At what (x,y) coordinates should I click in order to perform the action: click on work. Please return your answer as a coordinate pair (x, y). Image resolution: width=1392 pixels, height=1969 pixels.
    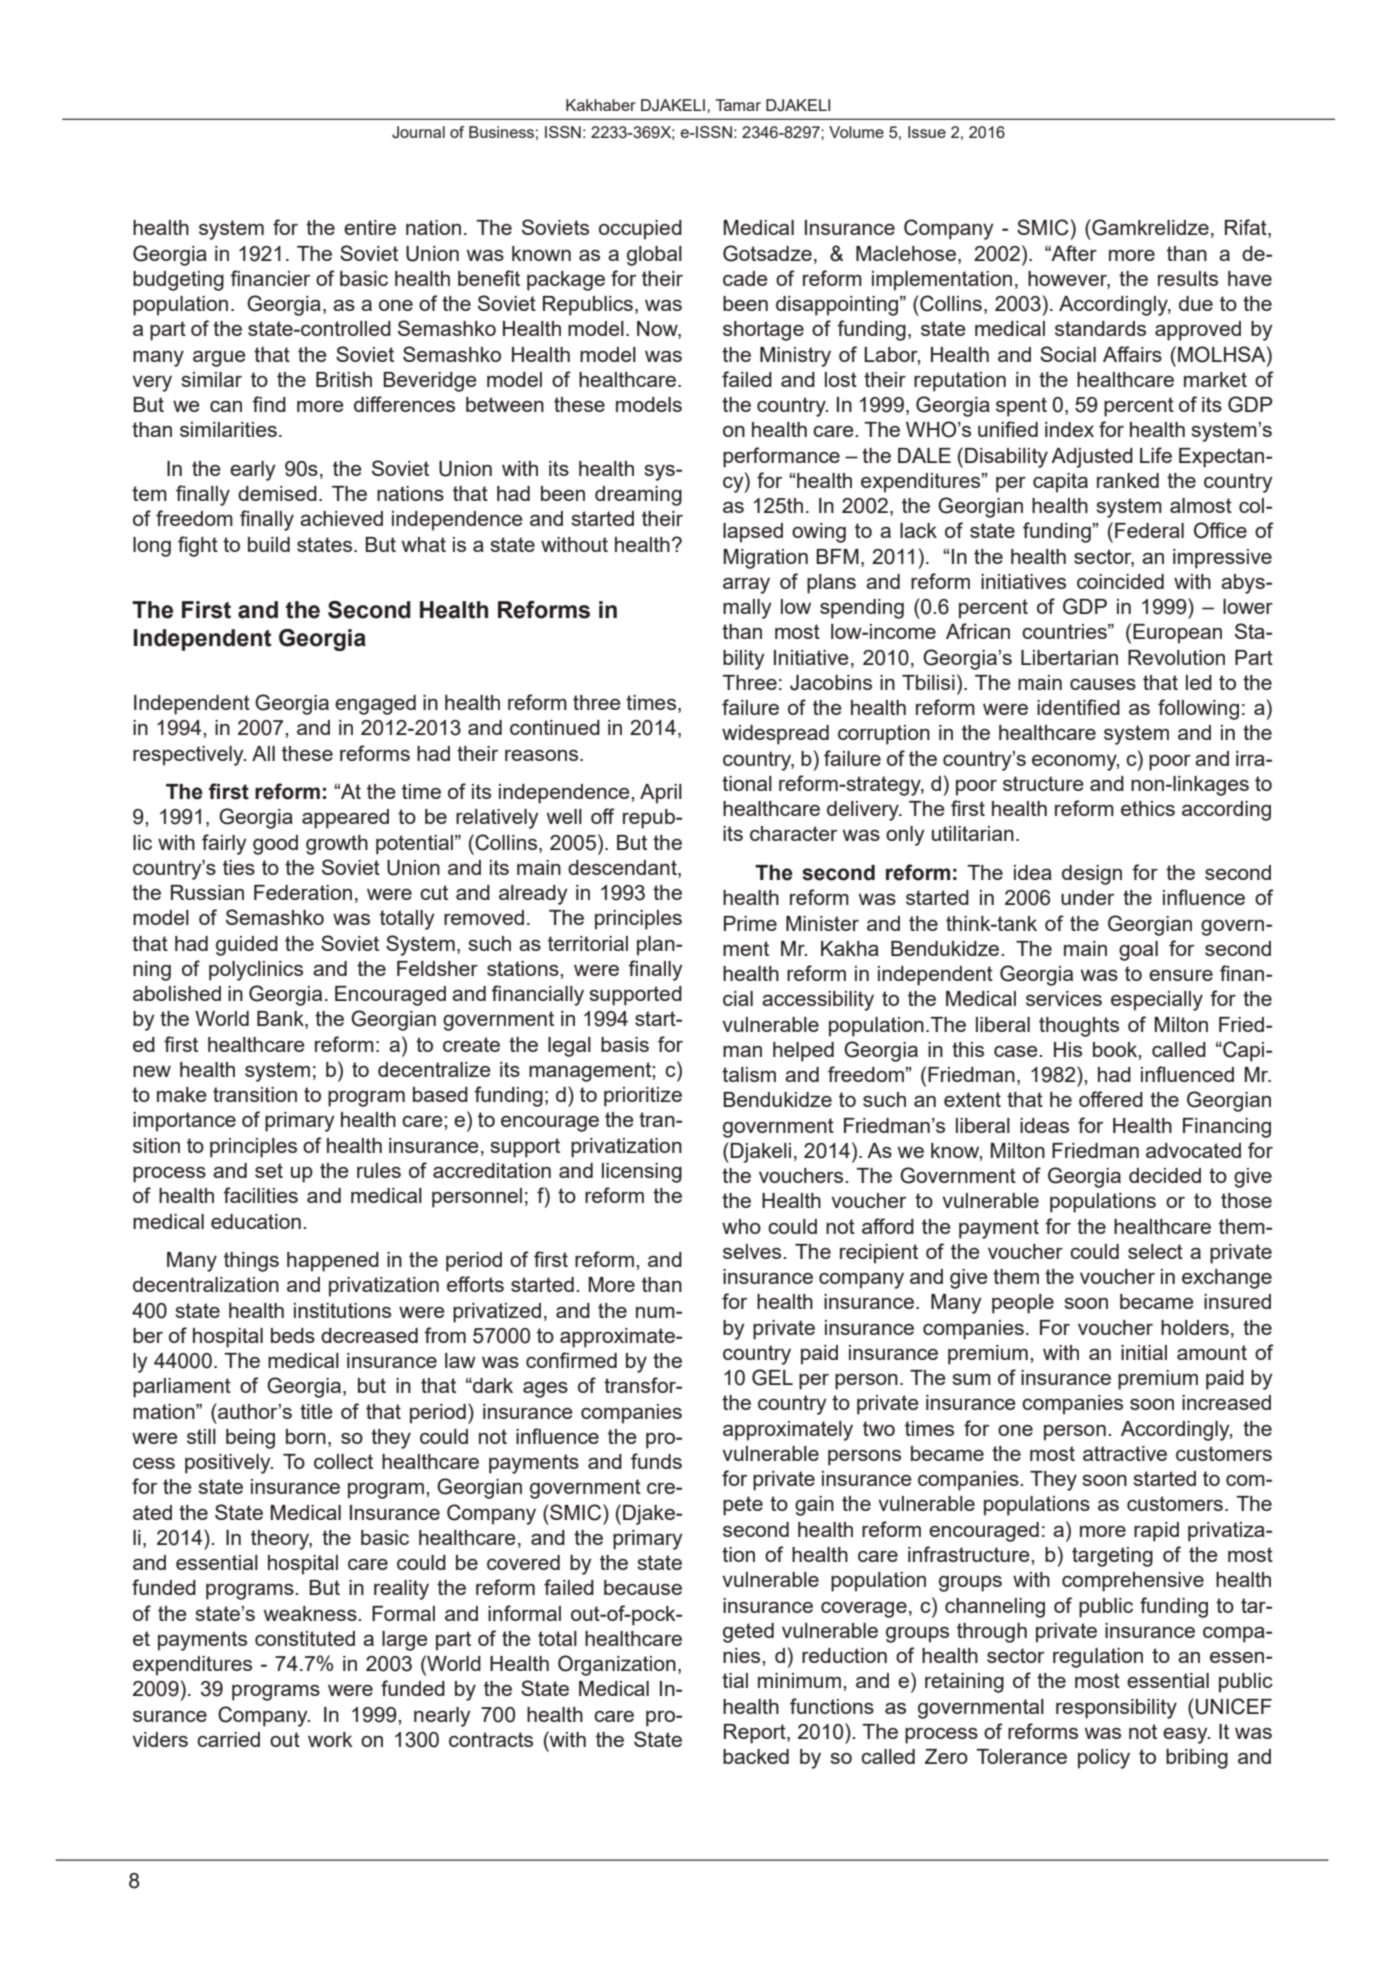
    Looking at the image, I should click on (330, 1739).
